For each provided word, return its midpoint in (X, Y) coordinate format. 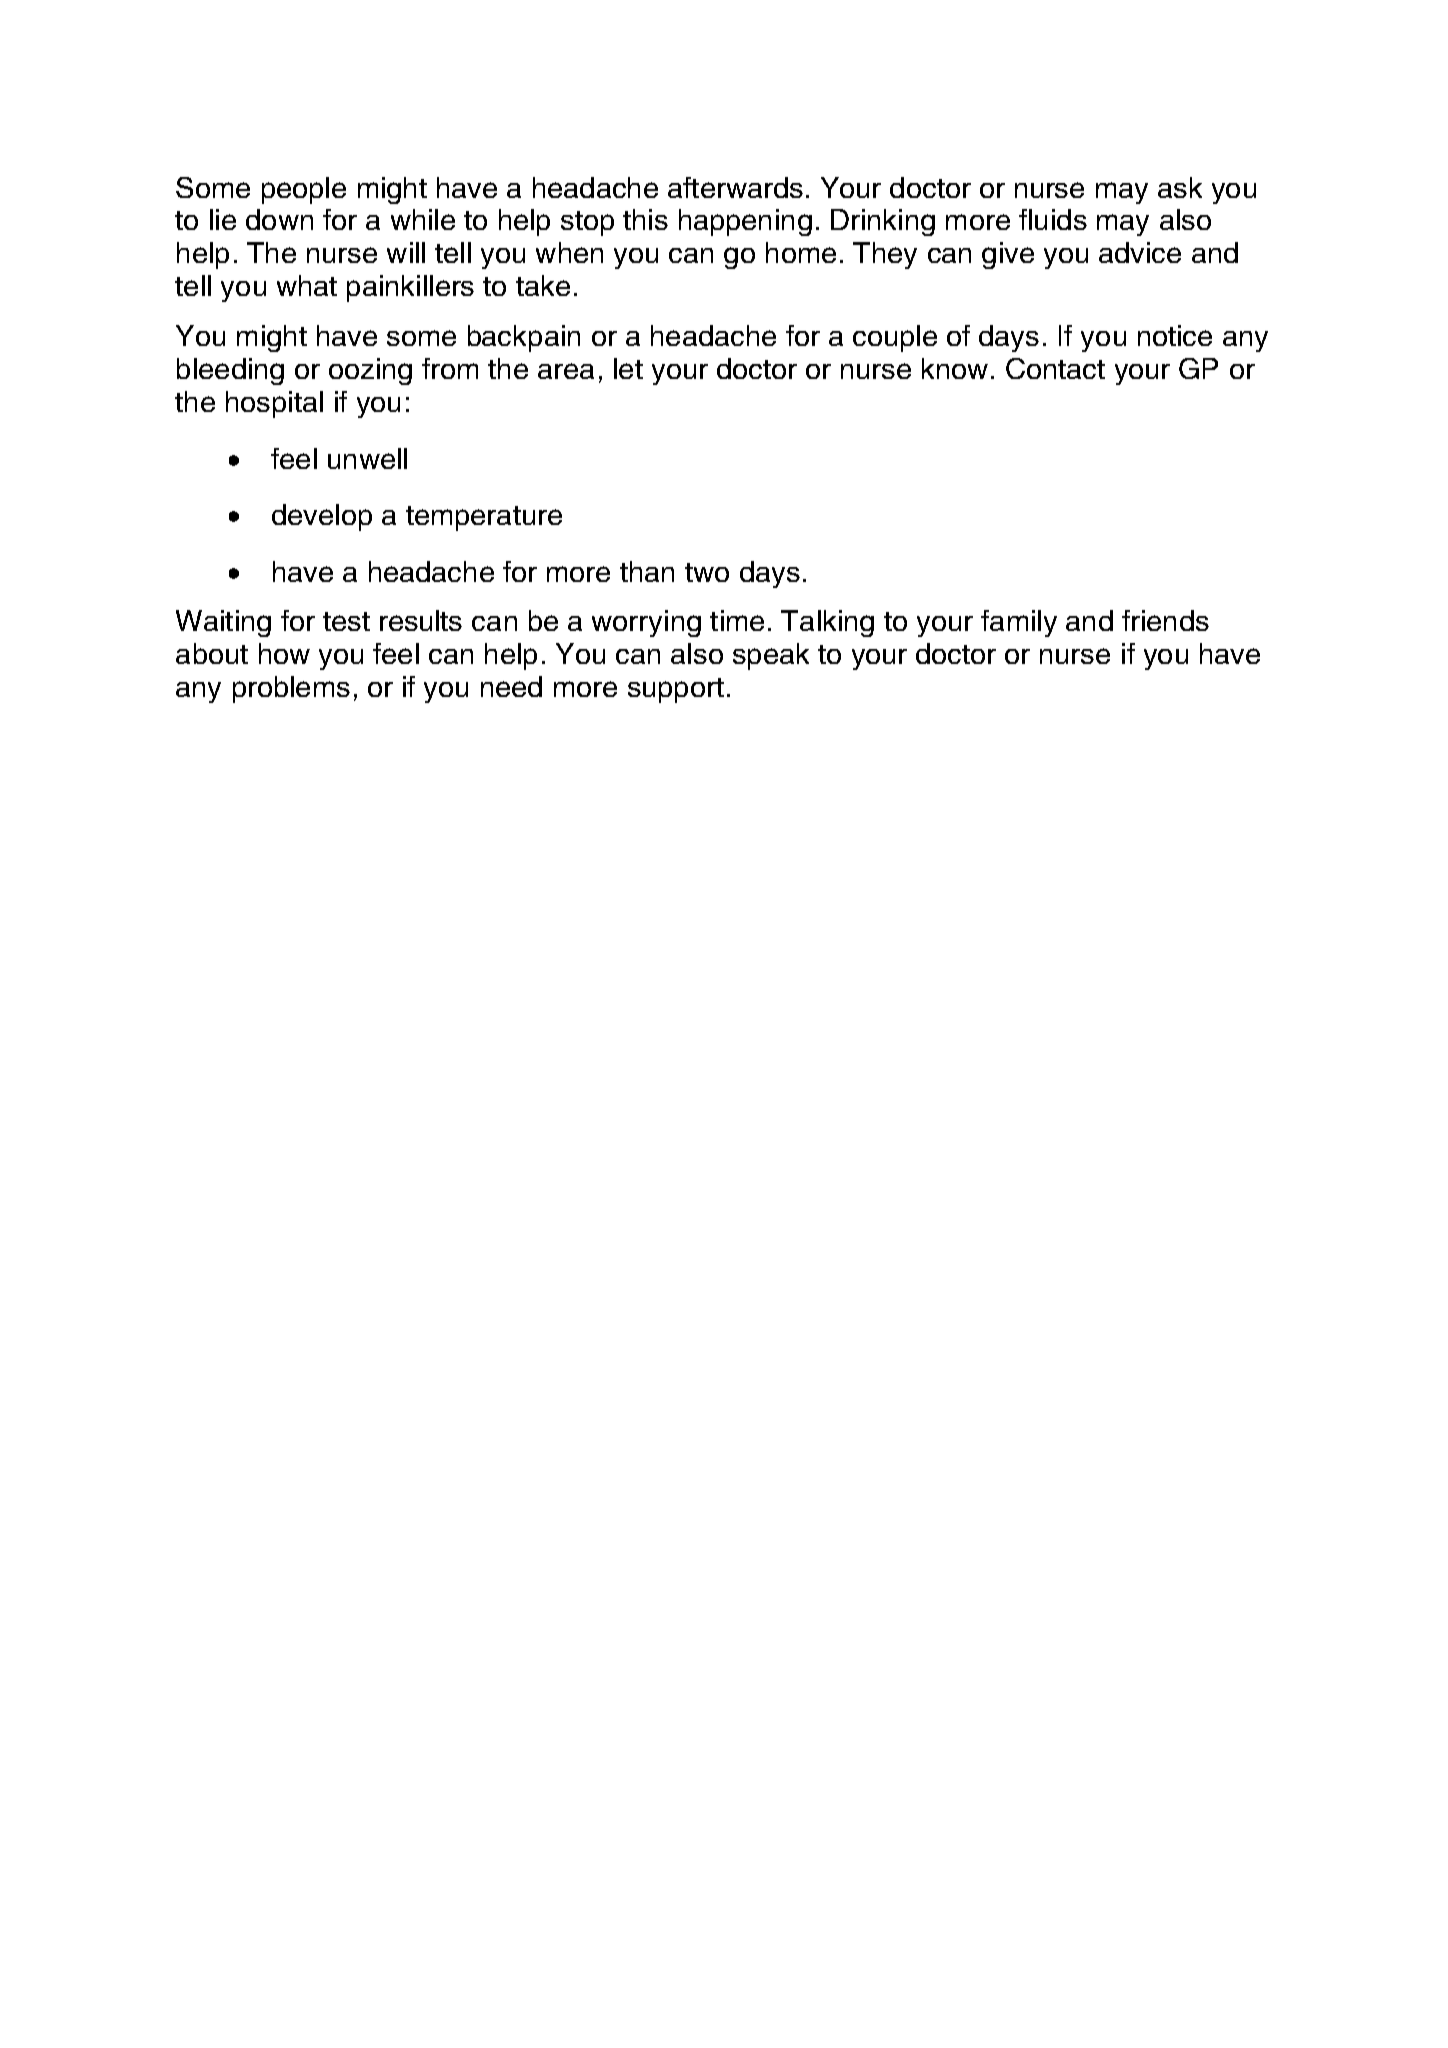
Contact (1055, 368)
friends (1165, 620)
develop (322, 517)
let (628, 368)
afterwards (735, 187)
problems (291, 689)
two (707, 572)
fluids (1053, 219)
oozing (370, 371)
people (304, 190)
